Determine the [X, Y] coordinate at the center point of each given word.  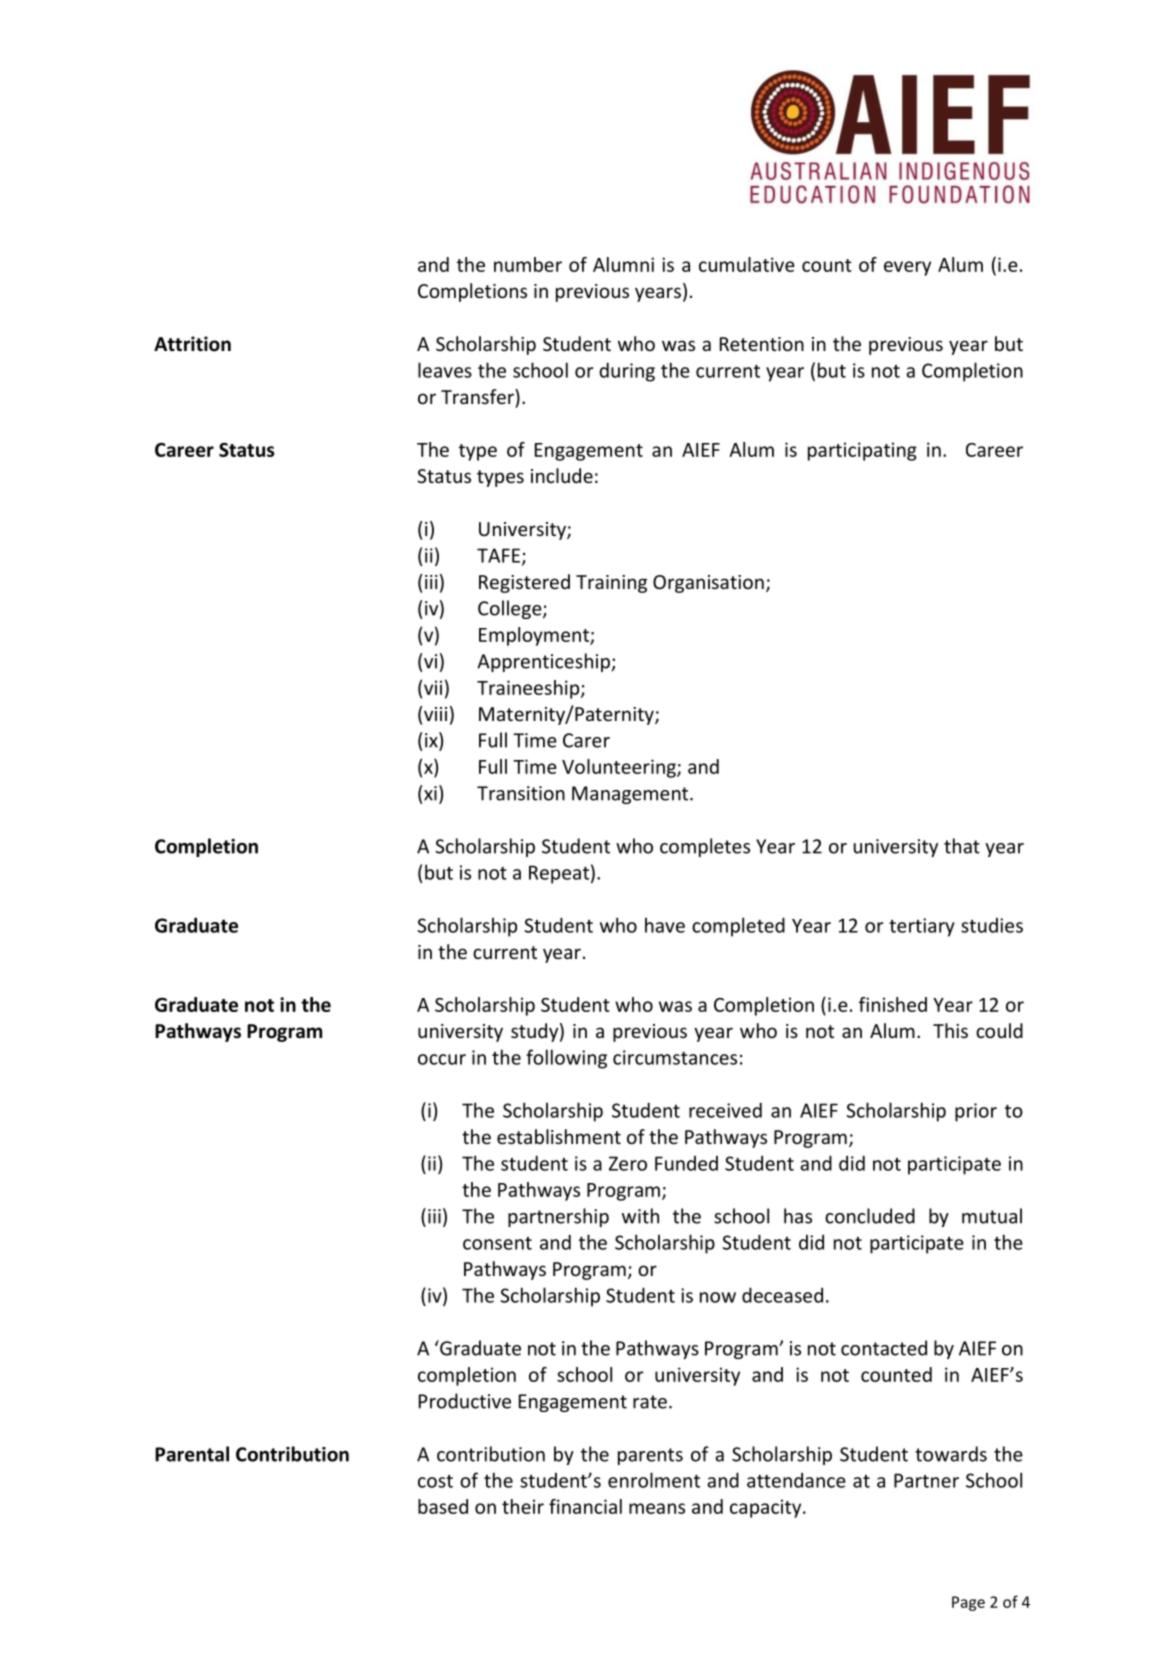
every [907, 268]
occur [442, 1059]
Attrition [192, 344]
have [665, 925]
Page [968, 1603]
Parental [192, 1454]
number [528, 264]
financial [585, 1506]
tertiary [922, 927]
